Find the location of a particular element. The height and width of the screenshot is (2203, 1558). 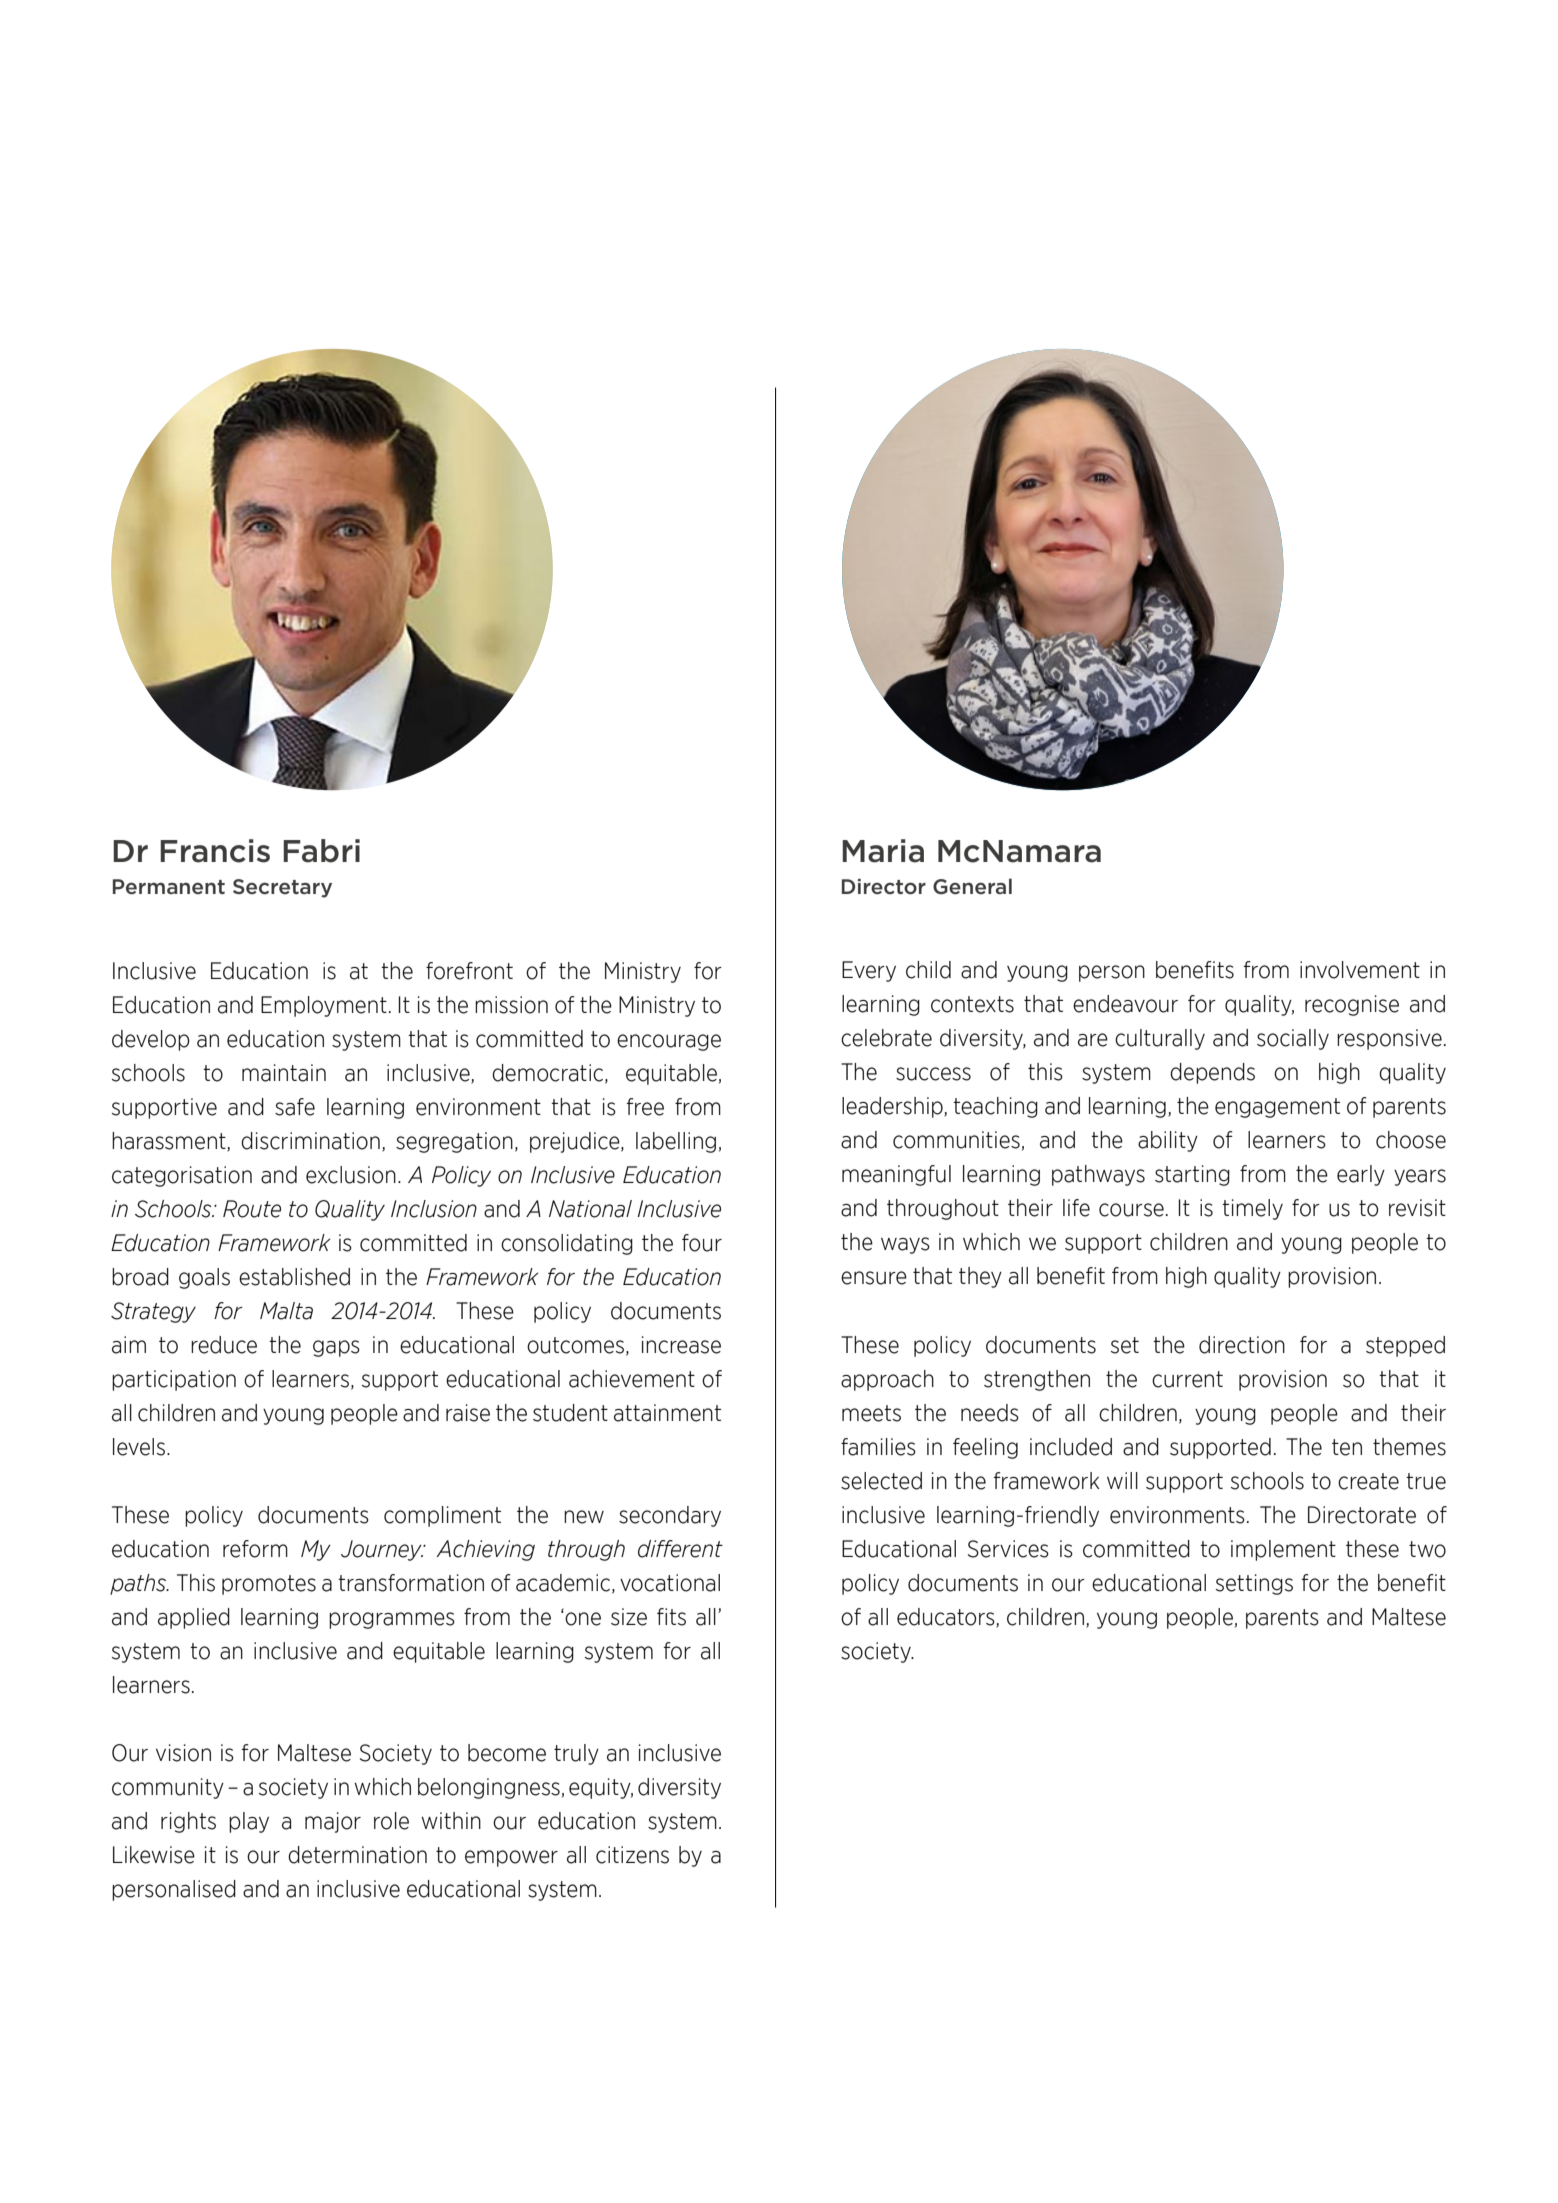

Maria is located at coordinates (883, 851).
